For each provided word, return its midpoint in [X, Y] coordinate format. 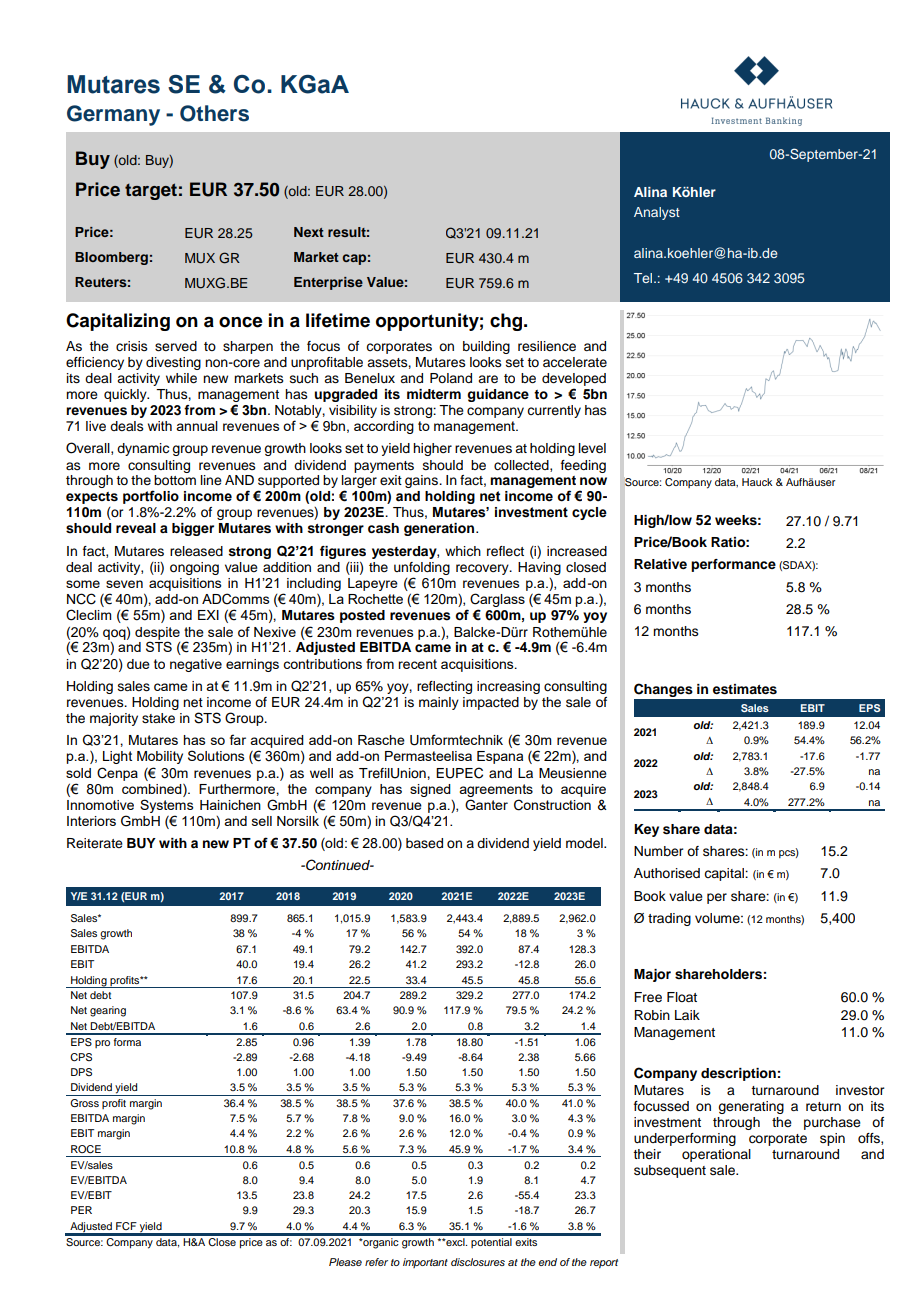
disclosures [478, 1262]
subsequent [670, 1171]
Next [309, 232]
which [463, 551]
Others [214, 113]
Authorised [667, 873]
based [424, 843]
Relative [660, 564]
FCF [126, 1226]
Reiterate [95, 843]
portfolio [151, 497]
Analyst [657, 213]
